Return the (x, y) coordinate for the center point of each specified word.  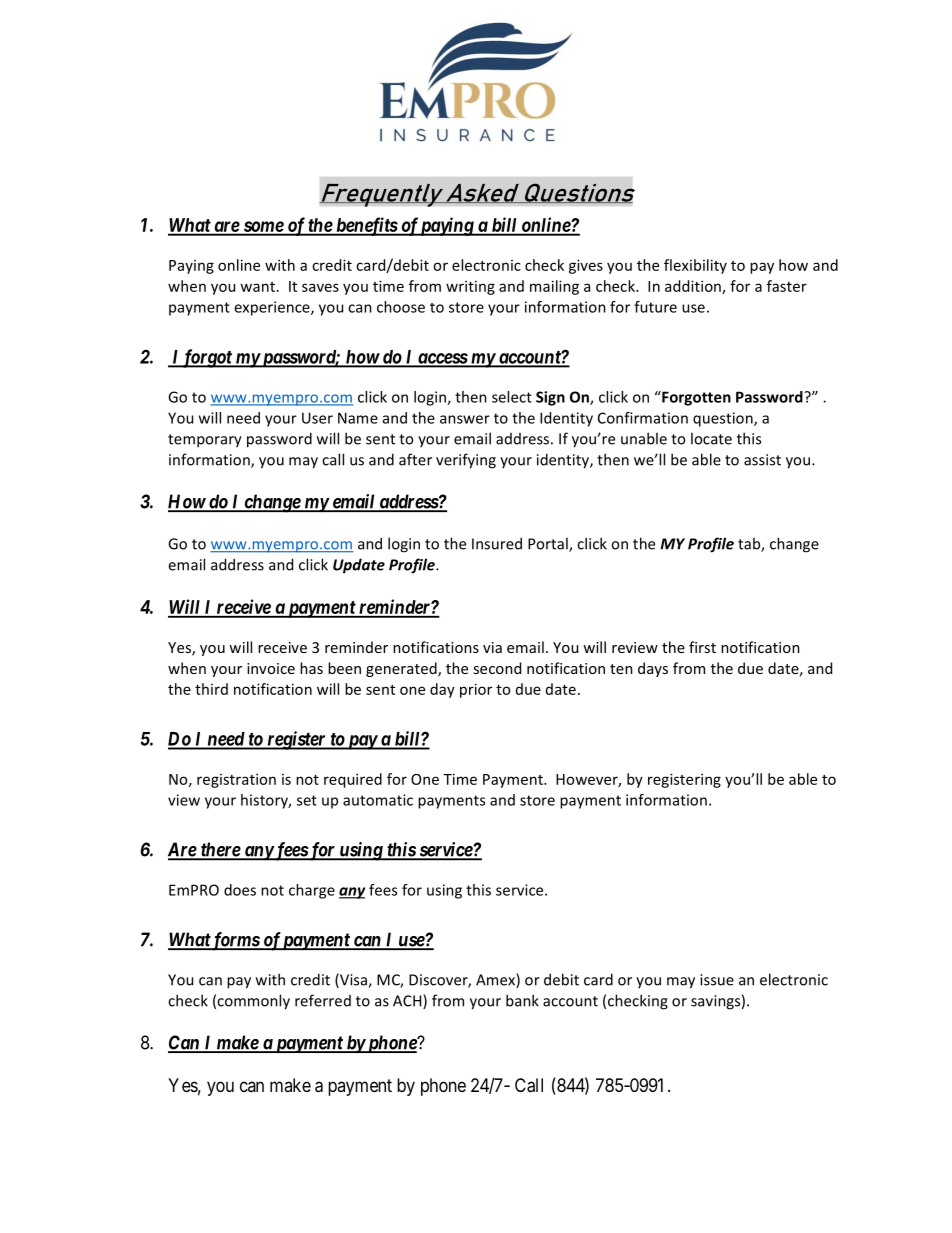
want (257, 287)
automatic (378, 800)
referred (323, 1000)
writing (470, 287)
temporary (205, 441)
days (653, 669)
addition (694, 287)
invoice (271, 668)
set (307, 800)
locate (711, 438)
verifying (466, 461)
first (702, 647)
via (492, 647)
